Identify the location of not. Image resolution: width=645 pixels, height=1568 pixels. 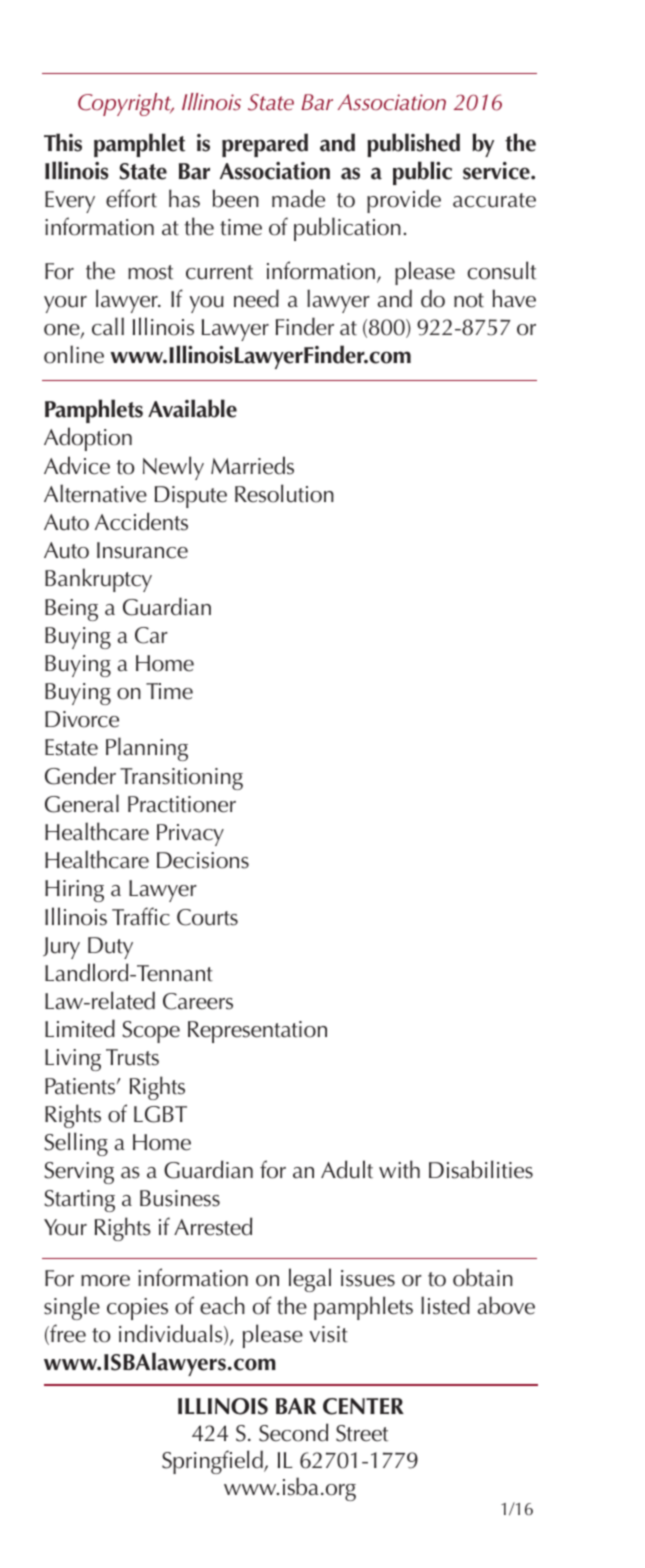
(469, 300).
